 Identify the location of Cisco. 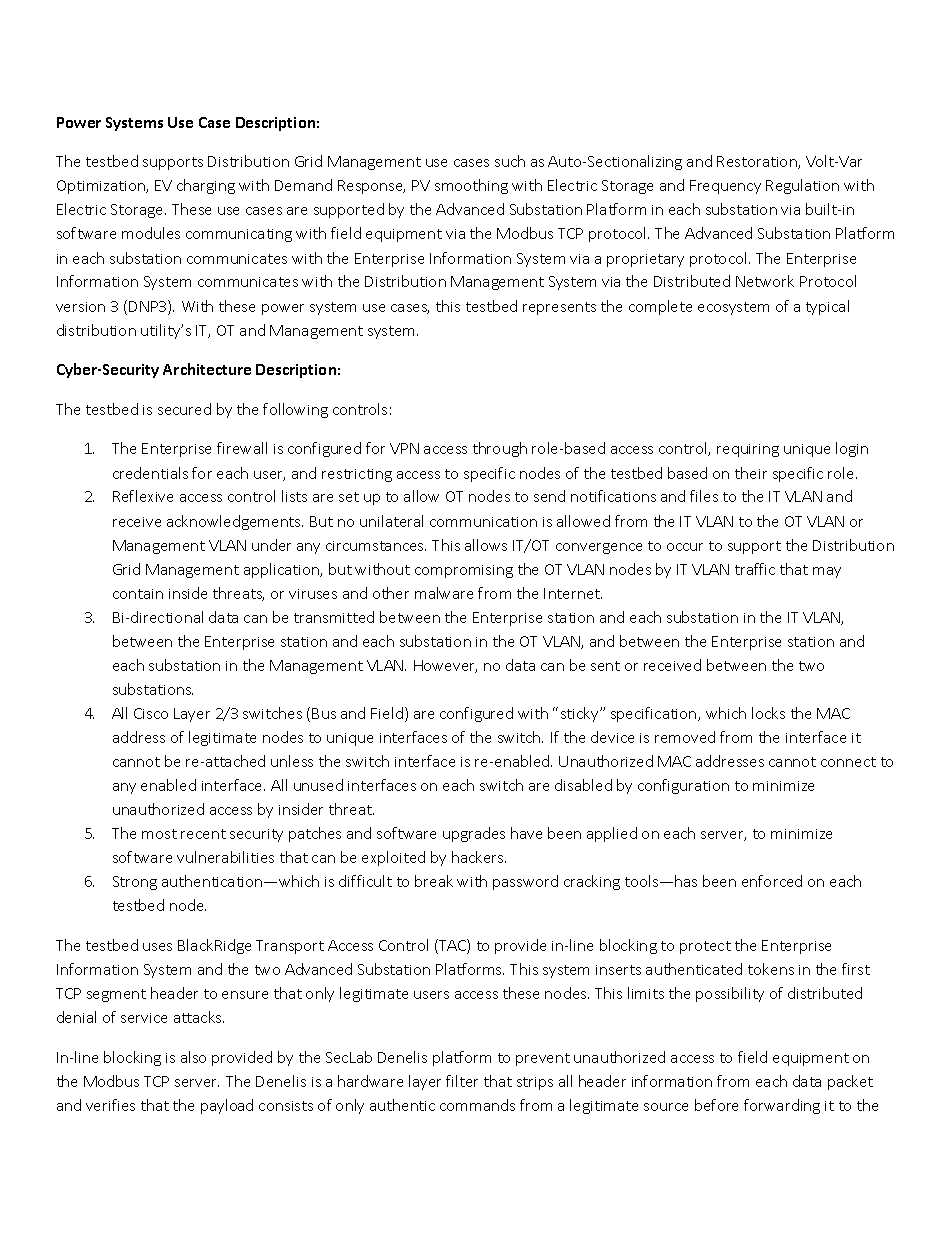
(151, 713).
